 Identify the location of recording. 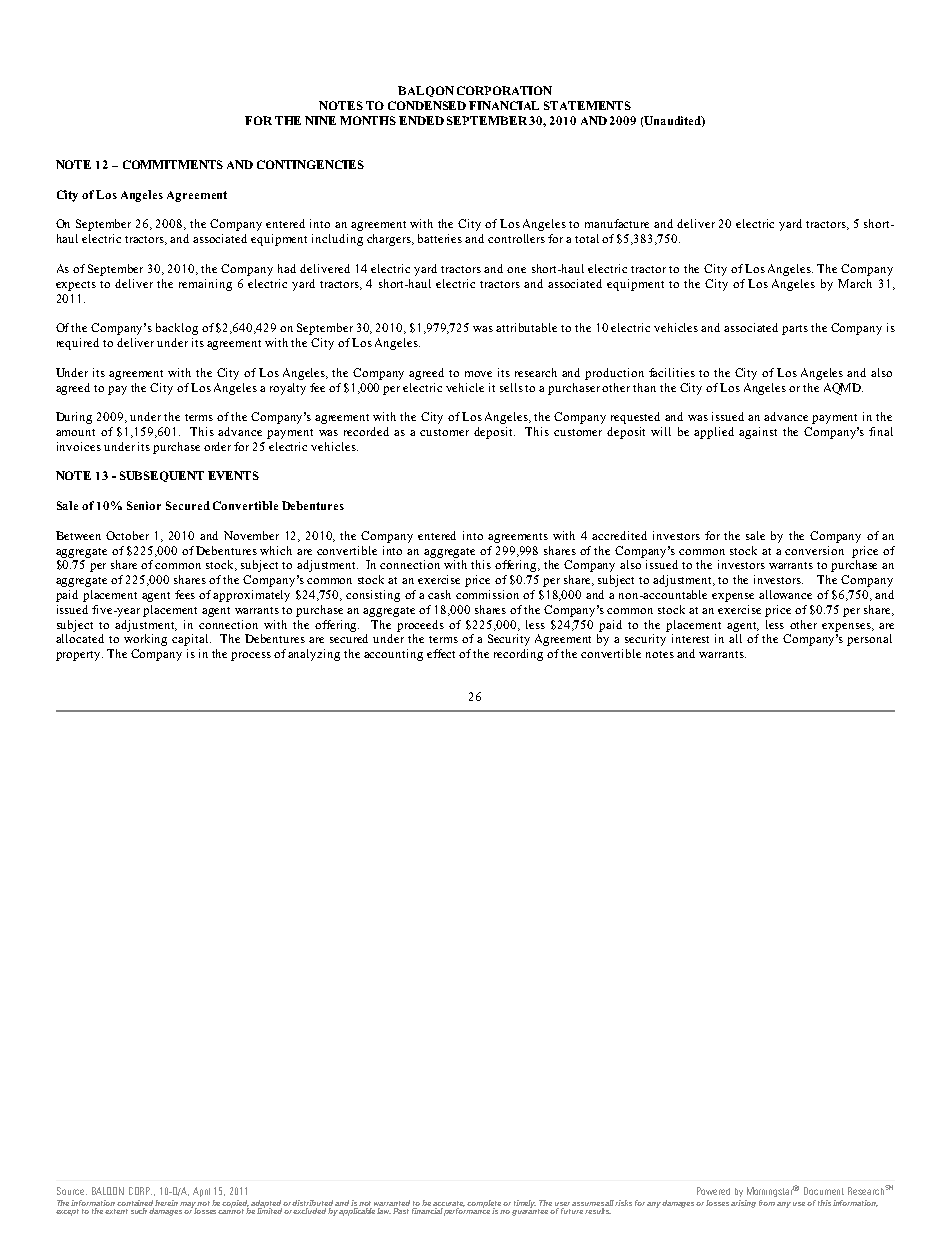
(518, 655).
